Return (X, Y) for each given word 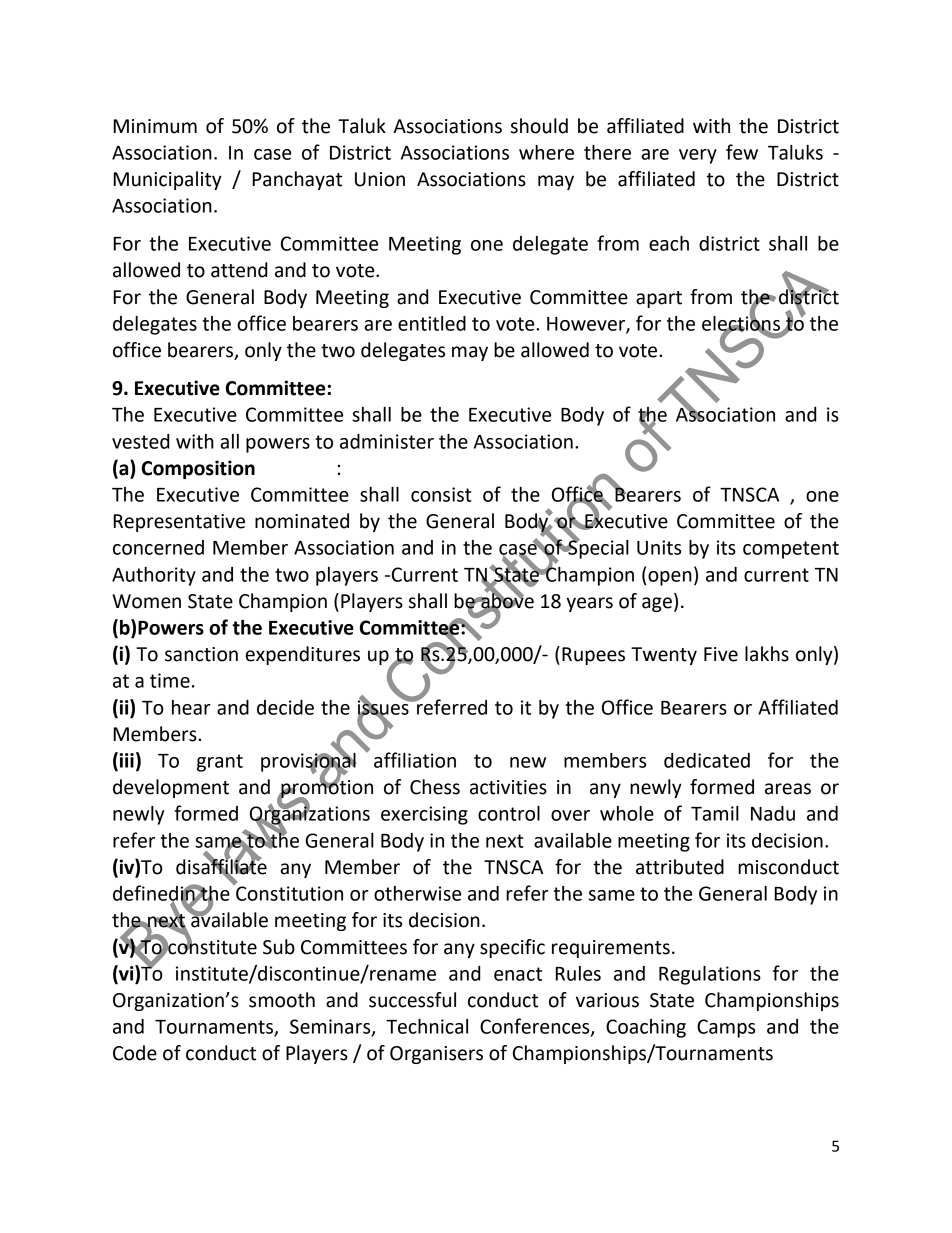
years (589, 604)
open (670, 578)
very (698, 156)
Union (380, 179)
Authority (154, 576)
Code (135, 1053)
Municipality (167, 180)
